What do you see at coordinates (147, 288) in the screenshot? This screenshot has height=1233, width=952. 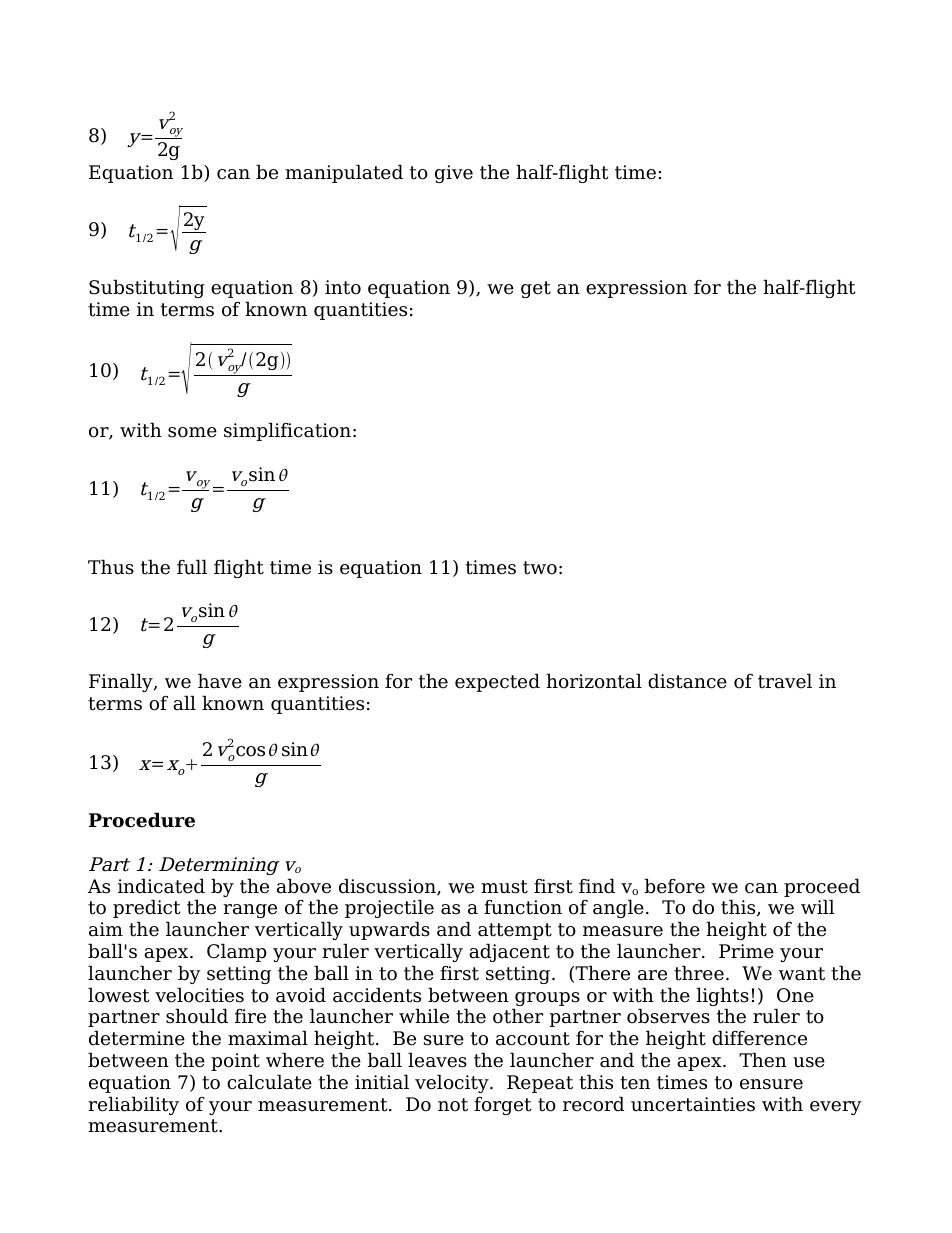 I see `Substituting` at bounding box center [147, 288].
